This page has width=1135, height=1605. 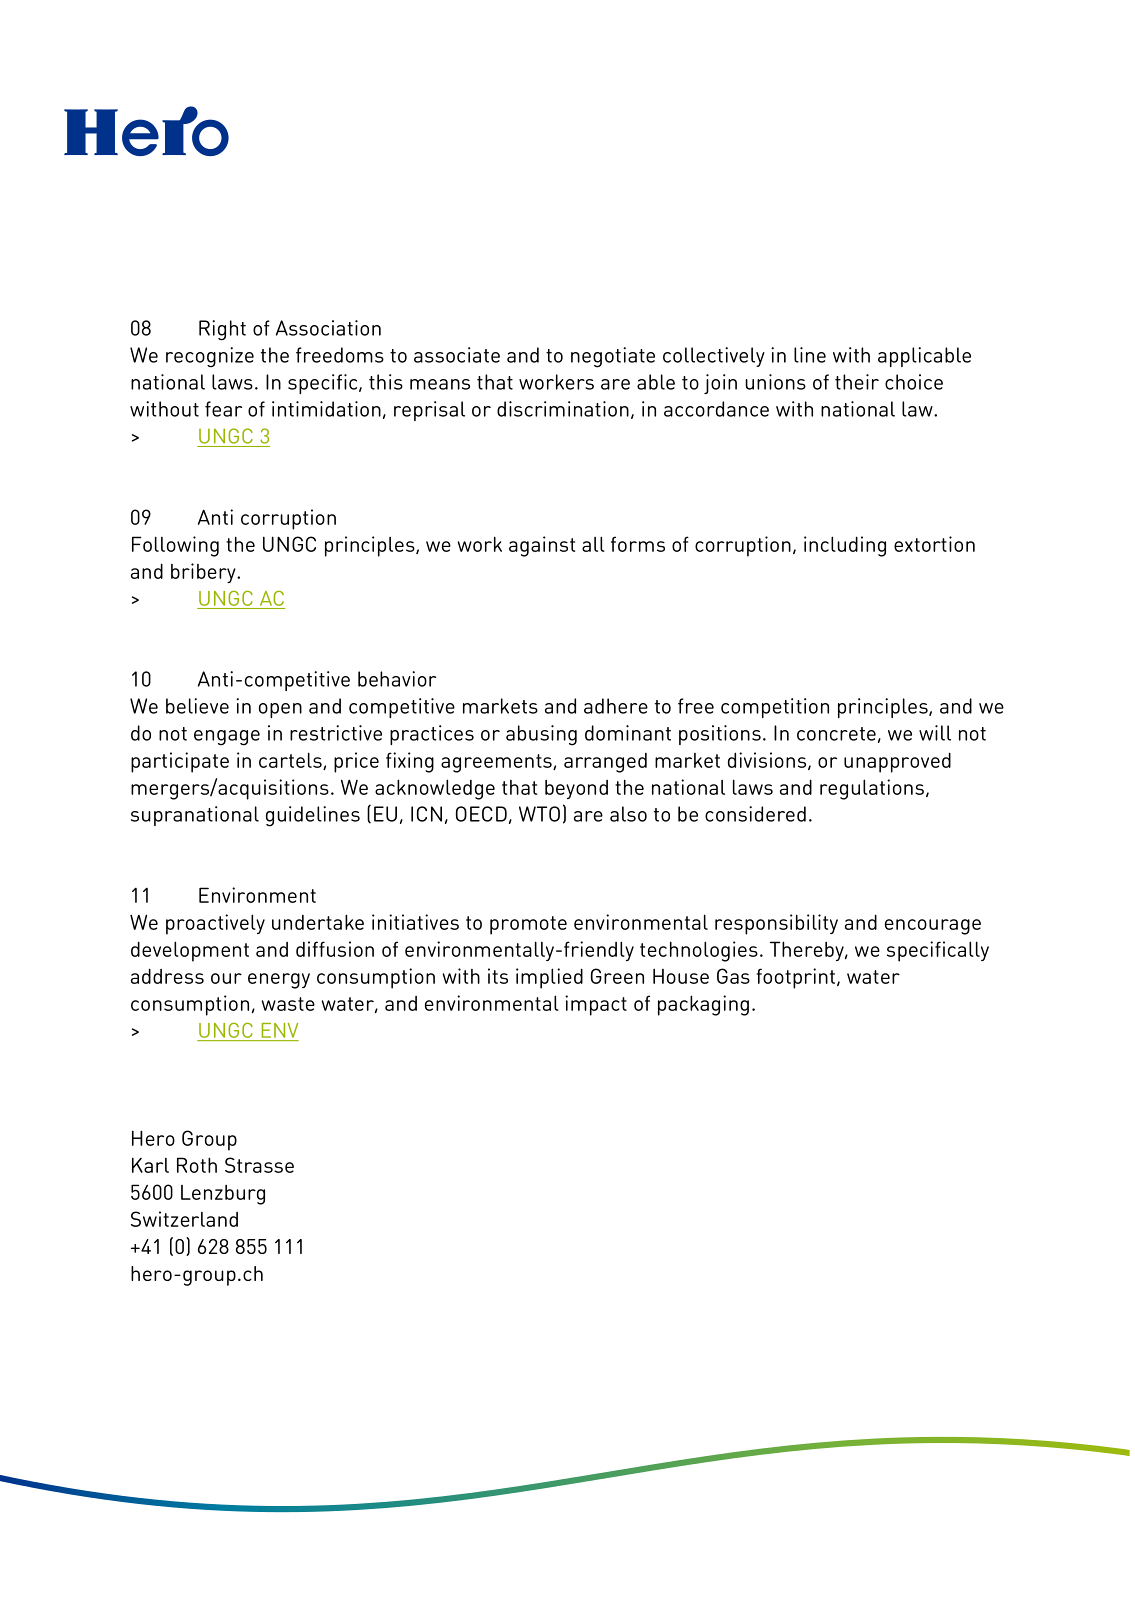 I want to click on Roth, so click(x=197, y=1165).
